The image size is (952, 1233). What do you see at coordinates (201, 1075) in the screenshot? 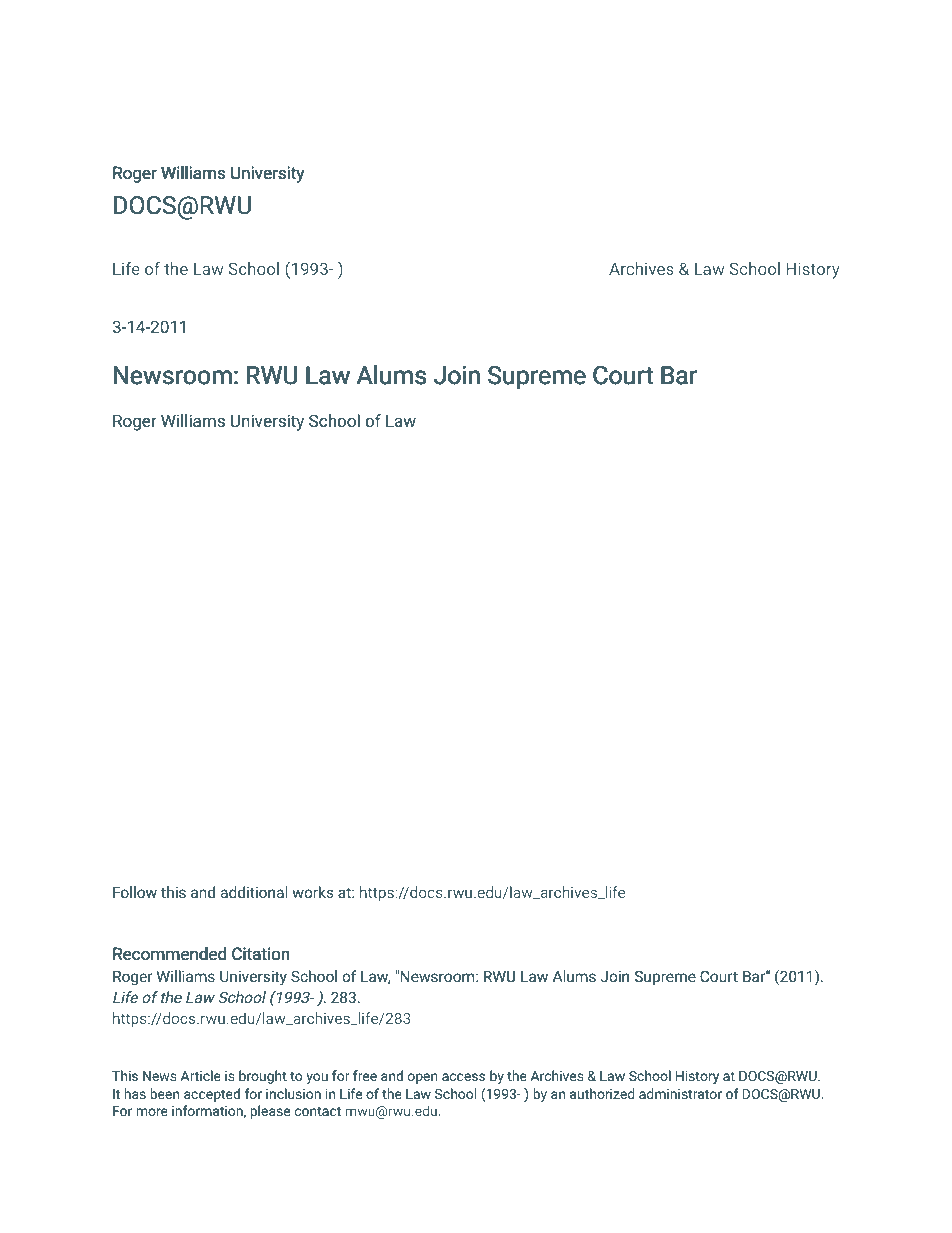
I see `Article` at bounding box center [201, 1075].
